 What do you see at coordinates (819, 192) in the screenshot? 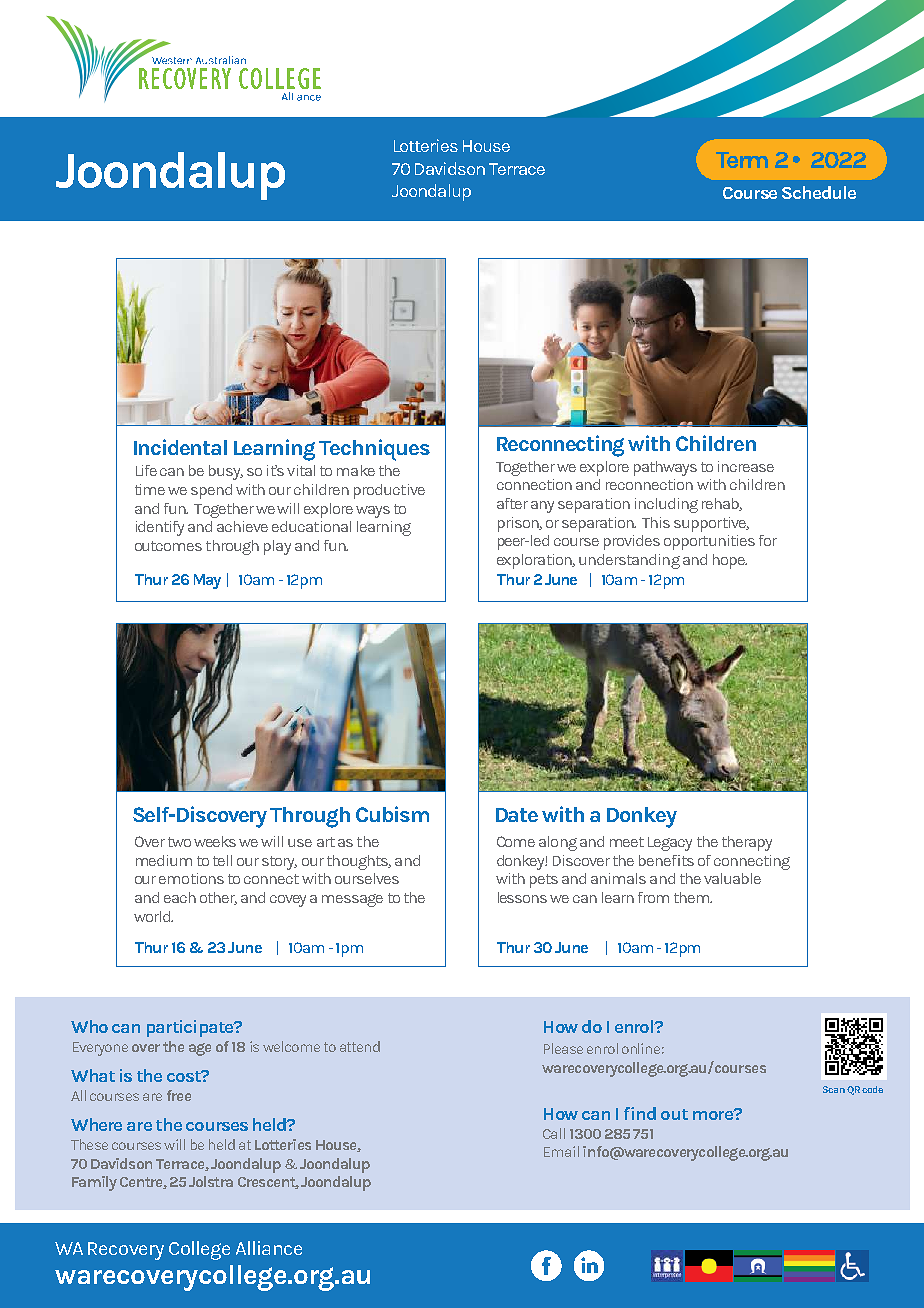
I see `Schedule` at bounding box center [819, 192].
